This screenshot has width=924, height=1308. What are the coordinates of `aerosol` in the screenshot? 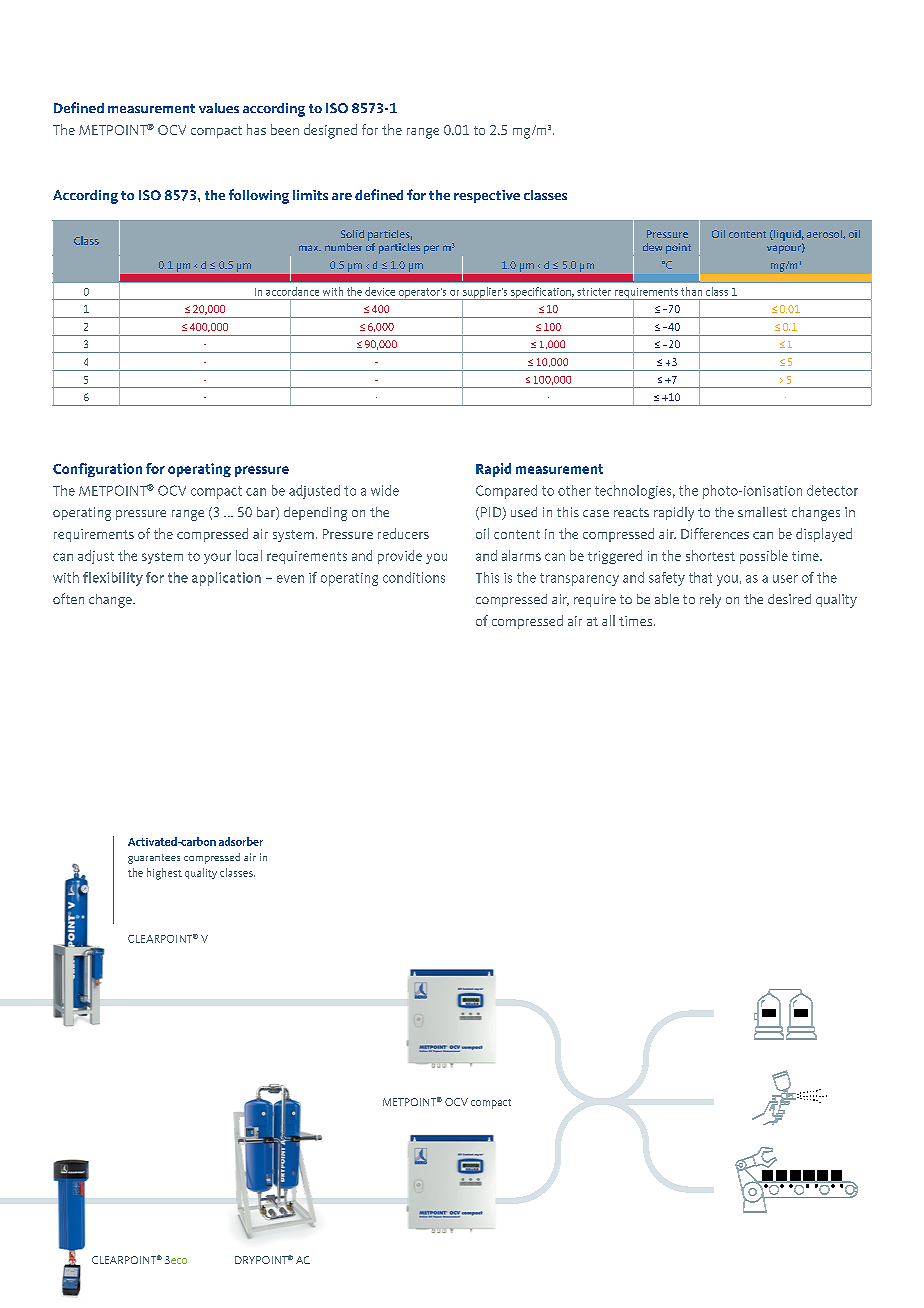 It's located at (825, 234).
